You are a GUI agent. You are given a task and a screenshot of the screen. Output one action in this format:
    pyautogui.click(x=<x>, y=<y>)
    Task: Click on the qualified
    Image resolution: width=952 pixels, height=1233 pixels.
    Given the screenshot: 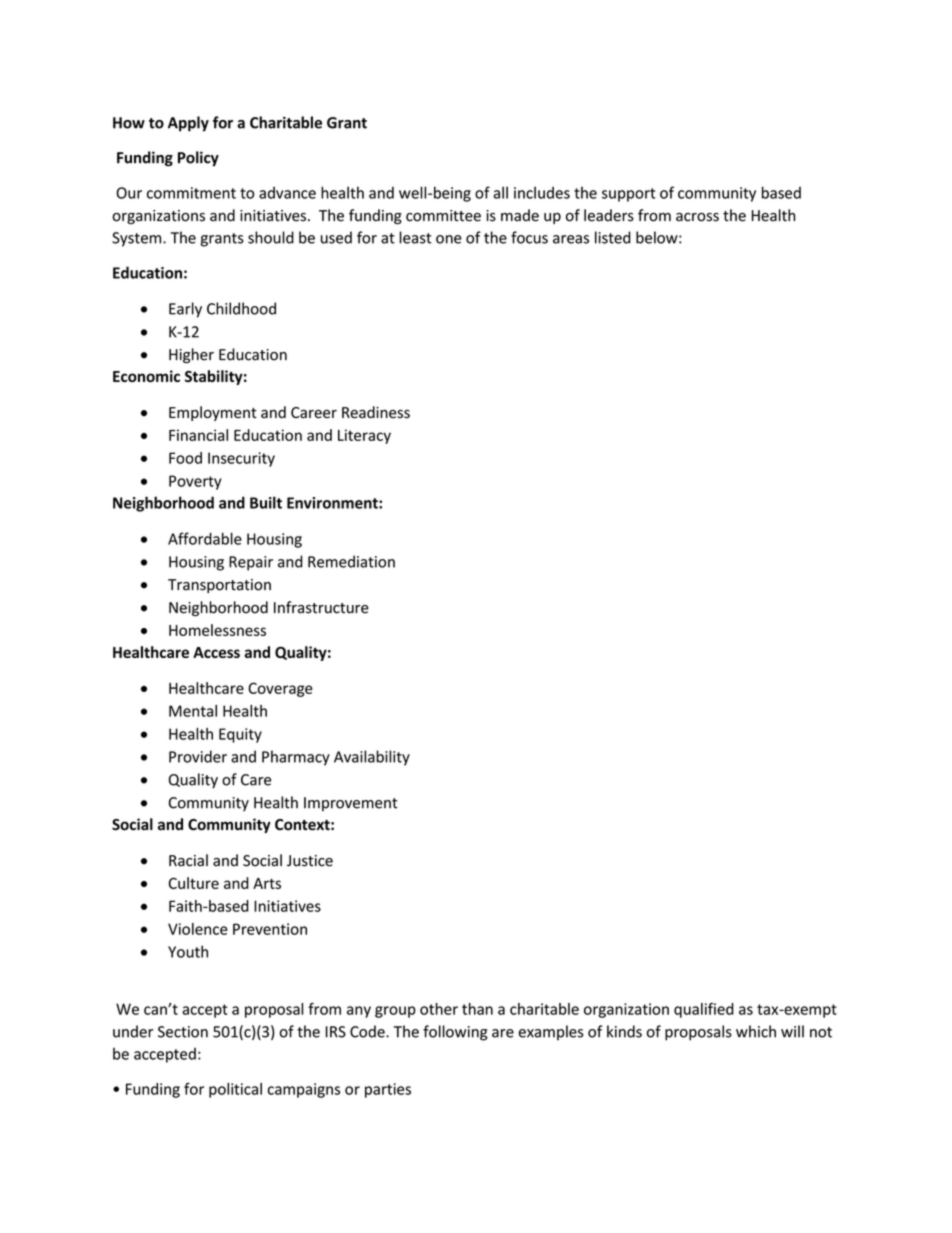 What is the action you would take?
    pyautogui.click(x=704, y=1010)
